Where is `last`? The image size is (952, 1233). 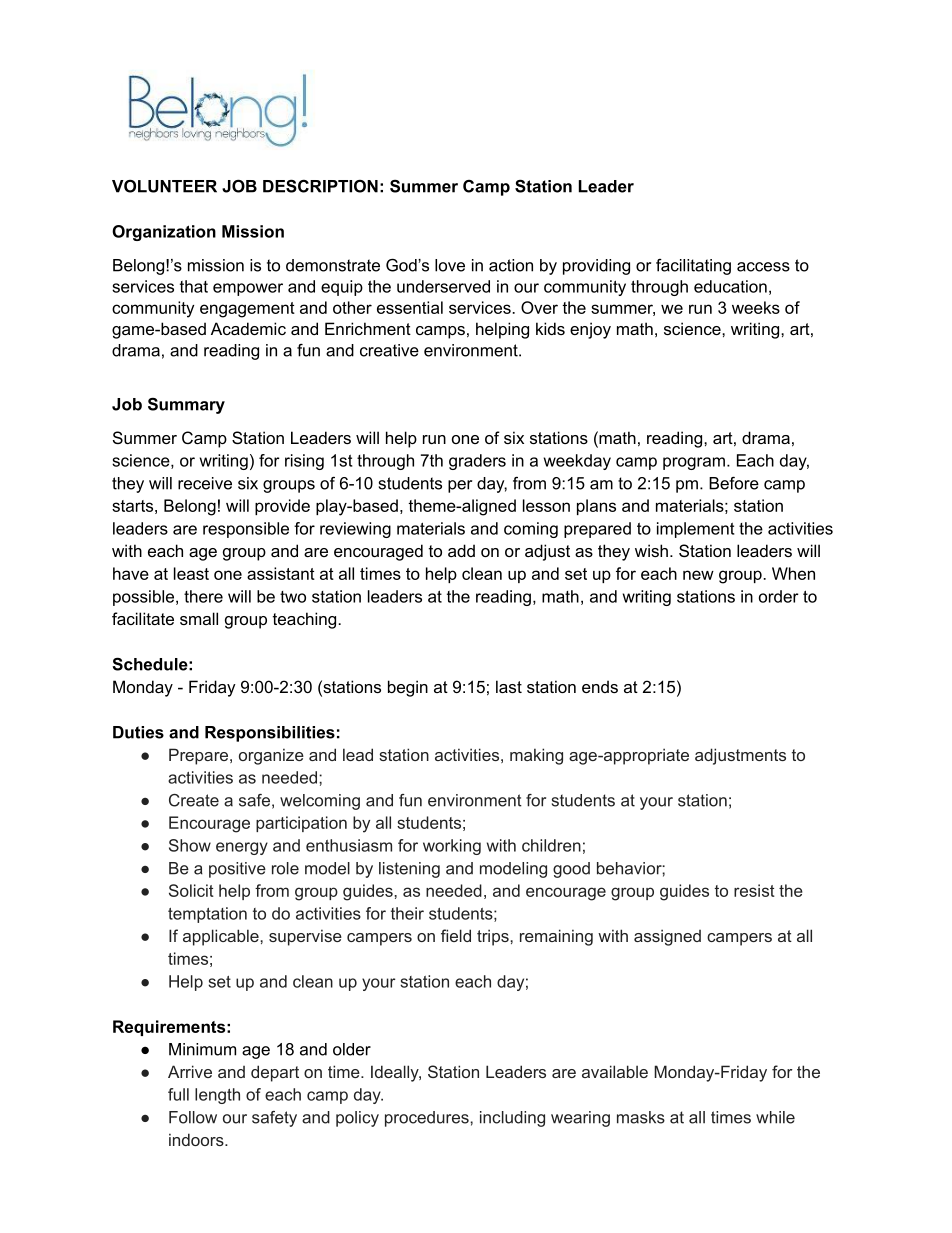
last is located at coordinates (509, 686).
